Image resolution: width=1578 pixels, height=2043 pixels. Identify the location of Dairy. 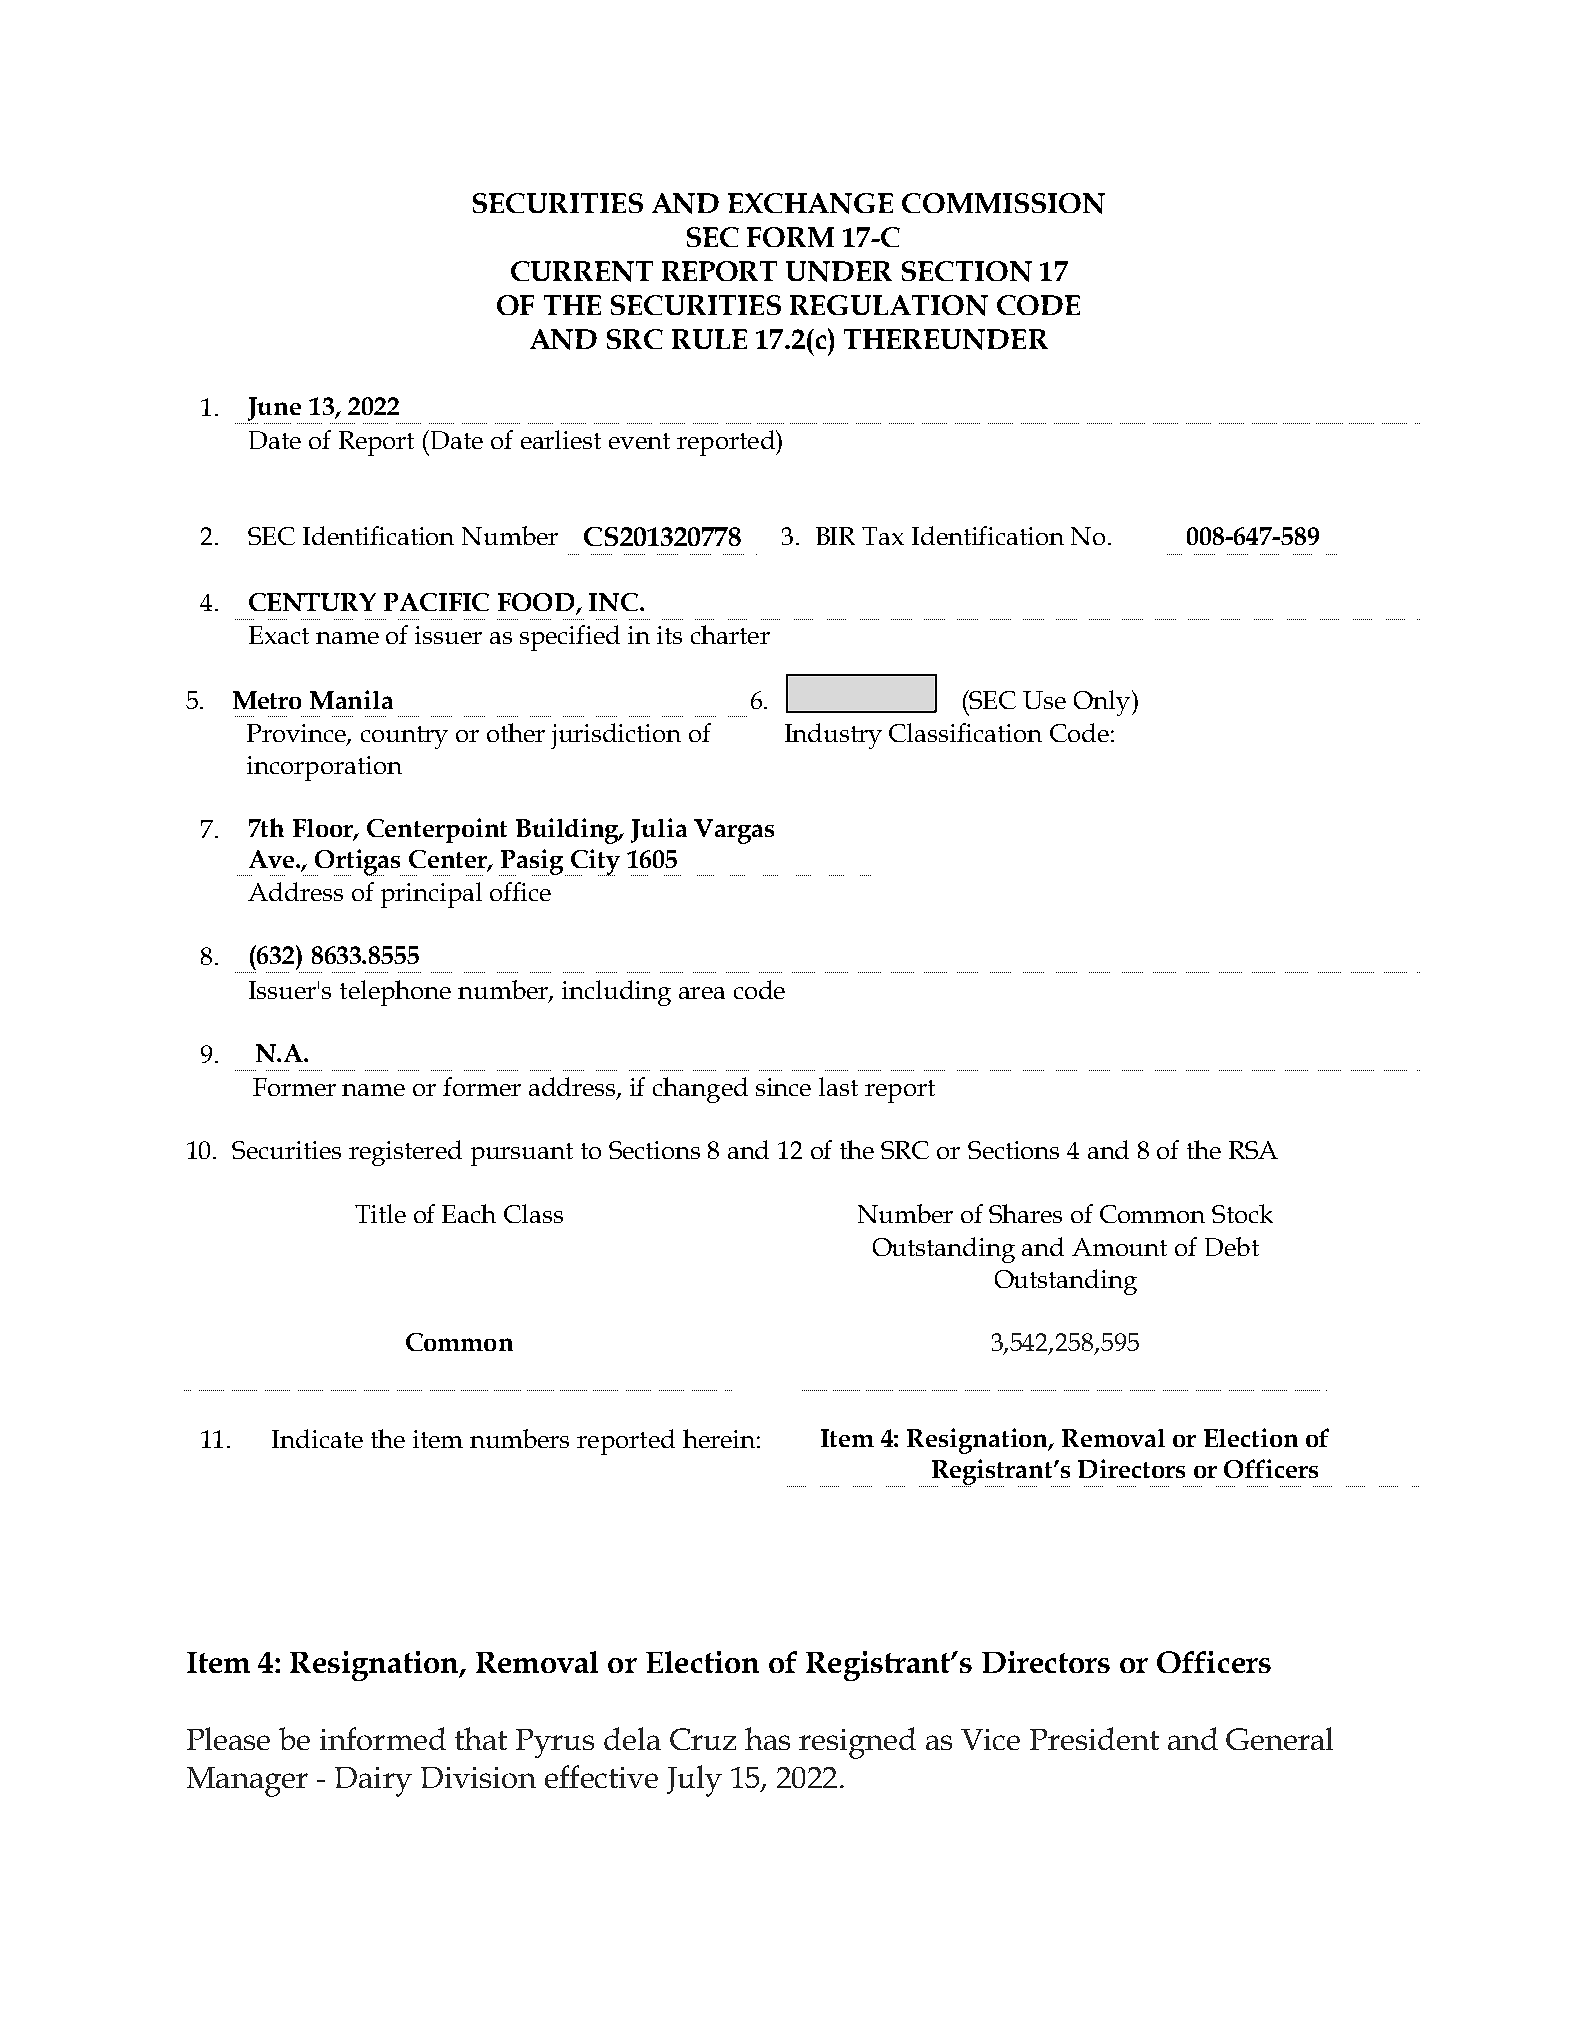
(373, 1782).
